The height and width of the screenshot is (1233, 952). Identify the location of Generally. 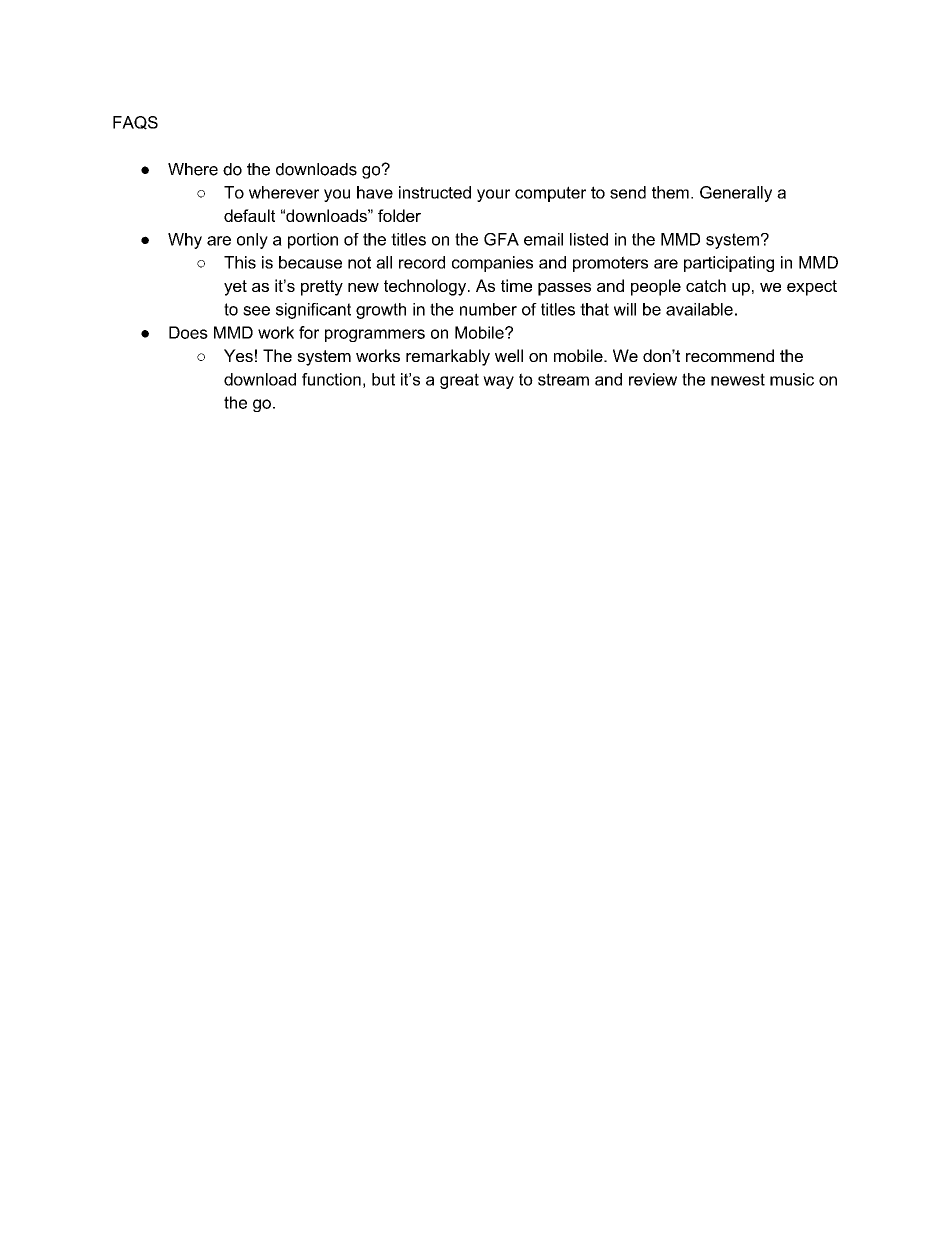
(736, 194).
